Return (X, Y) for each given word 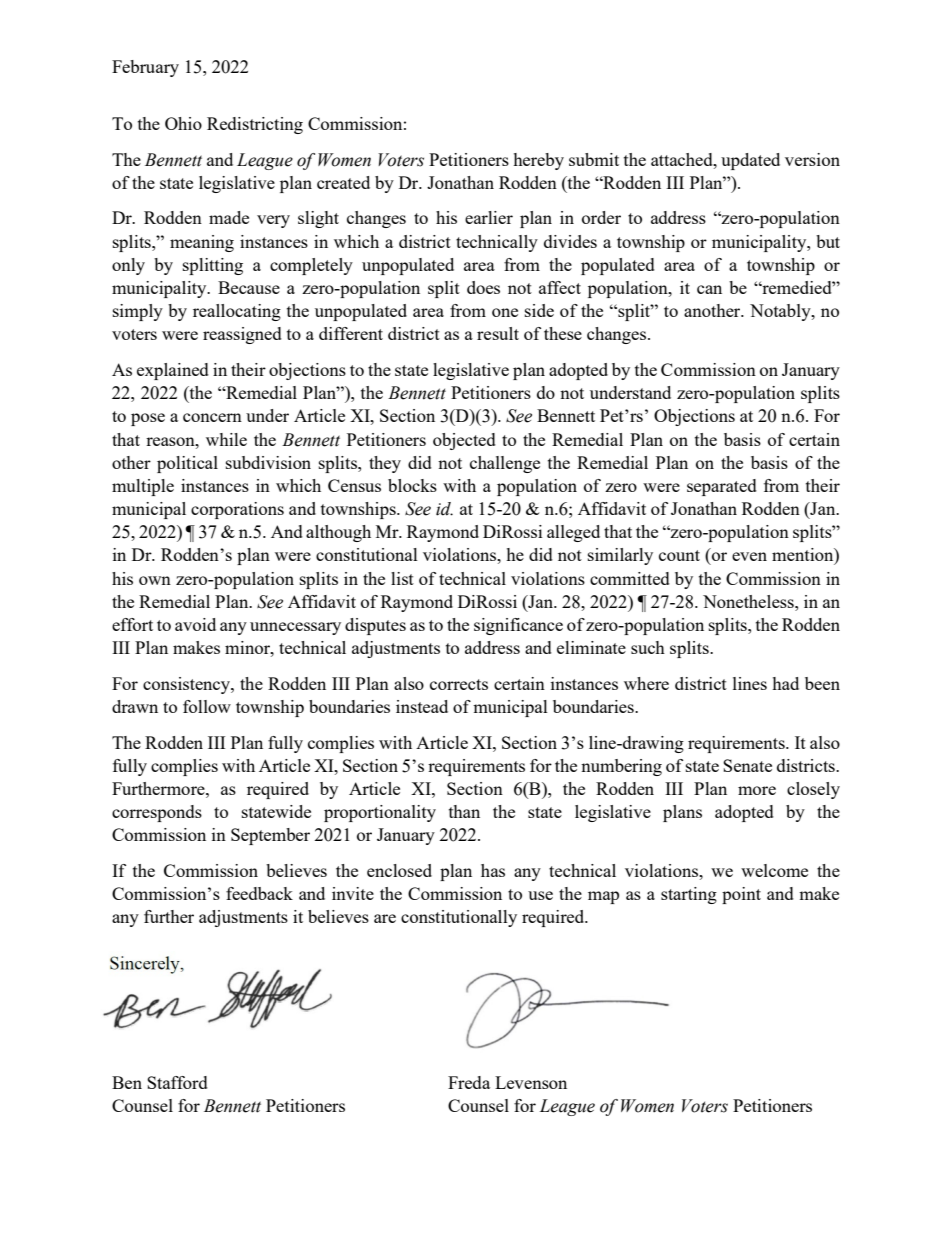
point (741, 895)
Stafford (177, 1082)
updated (750, 161)
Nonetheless (749, 601)
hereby (538, 161)
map (603, 897)
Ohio (183, 123)
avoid (195, 624)
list (402, 578)
